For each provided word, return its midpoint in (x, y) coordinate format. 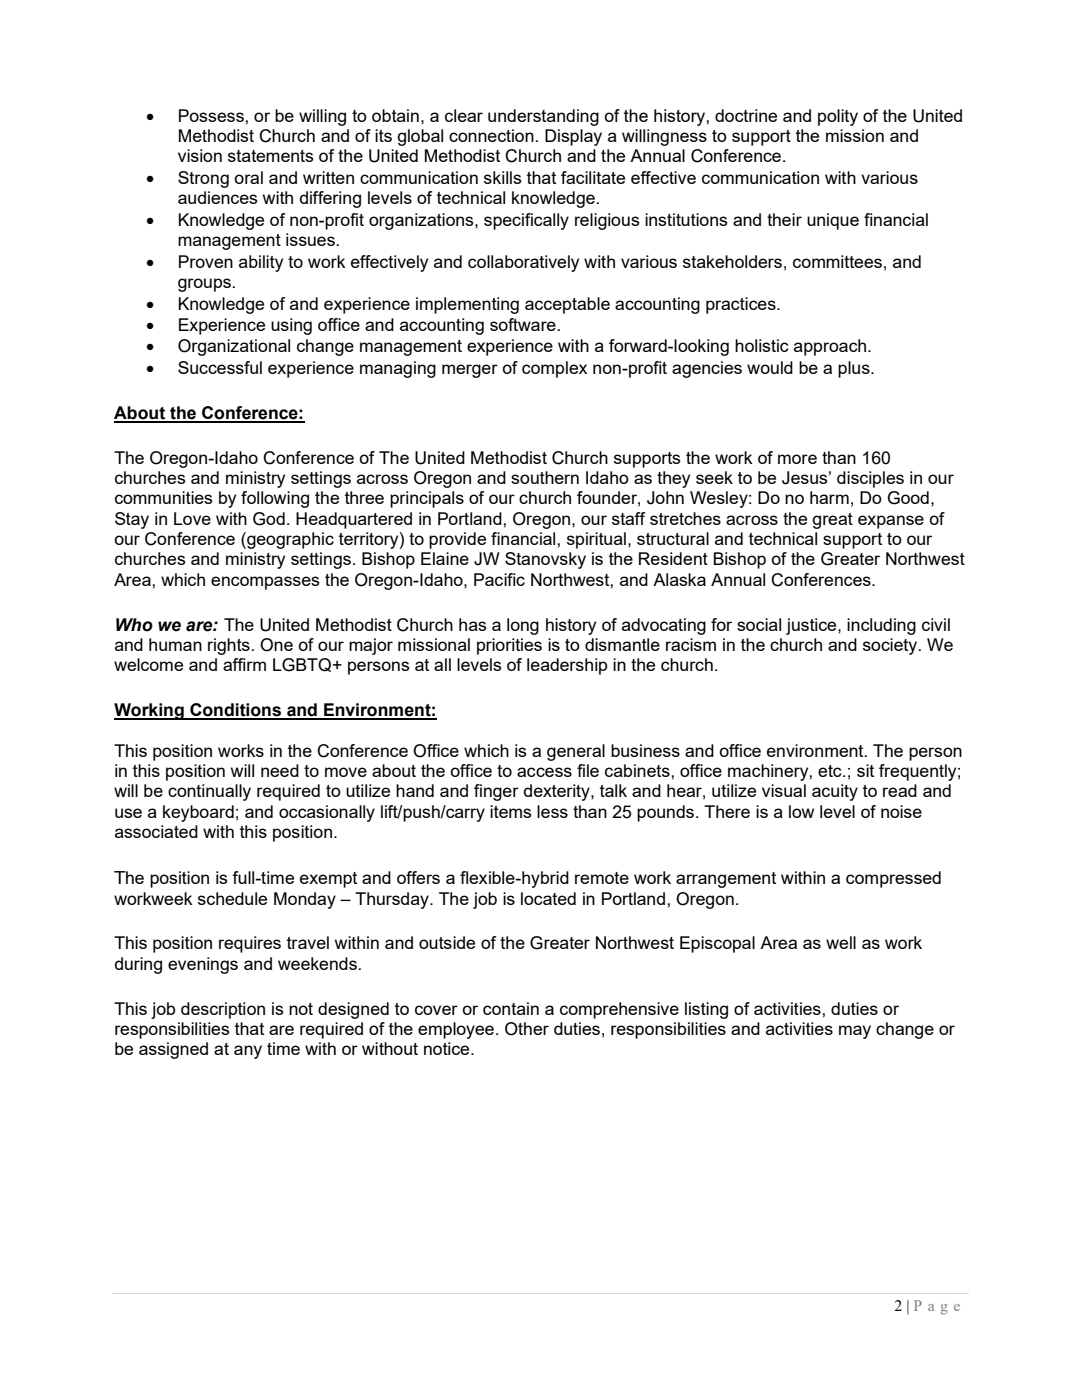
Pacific (499, 579)
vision (200, 155)
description (223, 1010)
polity (838, 117)
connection (492, 135)
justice (812, 626)
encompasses (265, 583)
